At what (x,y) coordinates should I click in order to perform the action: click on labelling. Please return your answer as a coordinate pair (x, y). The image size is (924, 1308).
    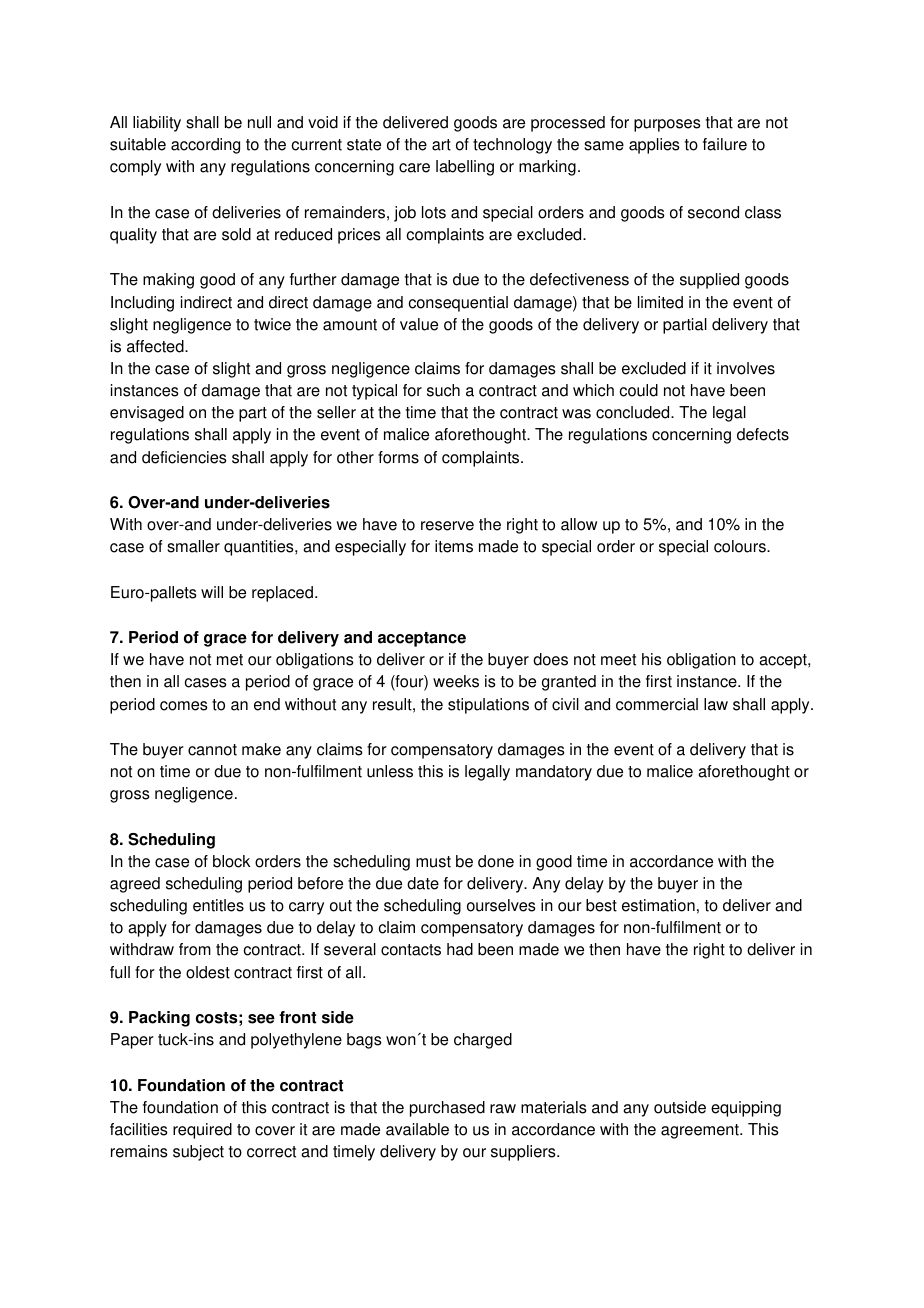
    Looking at the image, I should click on (465, 168).
